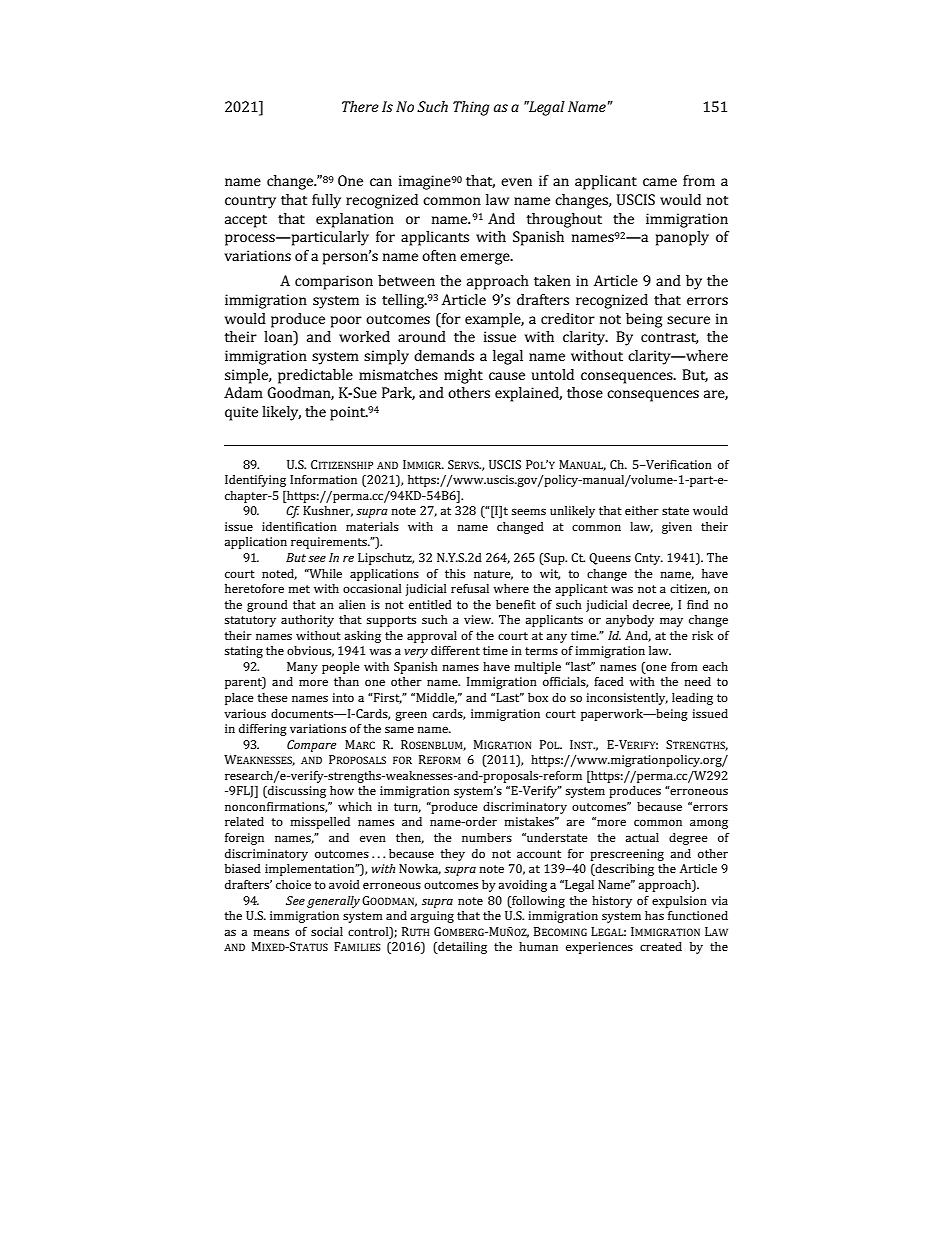 The height and width of the image is (1233, 952). I want to click on identification, so click(299, 526).
